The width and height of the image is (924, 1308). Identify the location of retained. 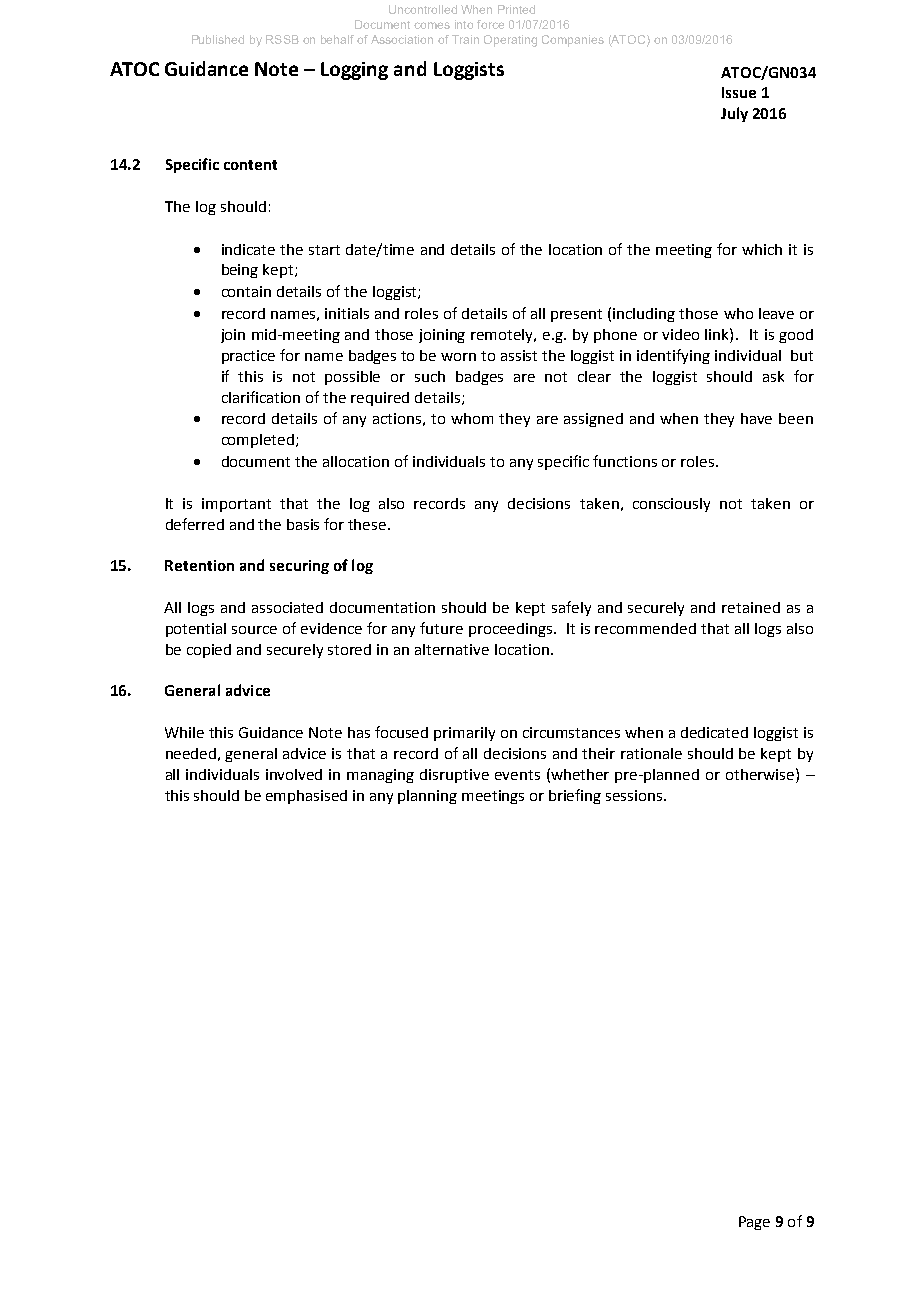
(751, 607).
